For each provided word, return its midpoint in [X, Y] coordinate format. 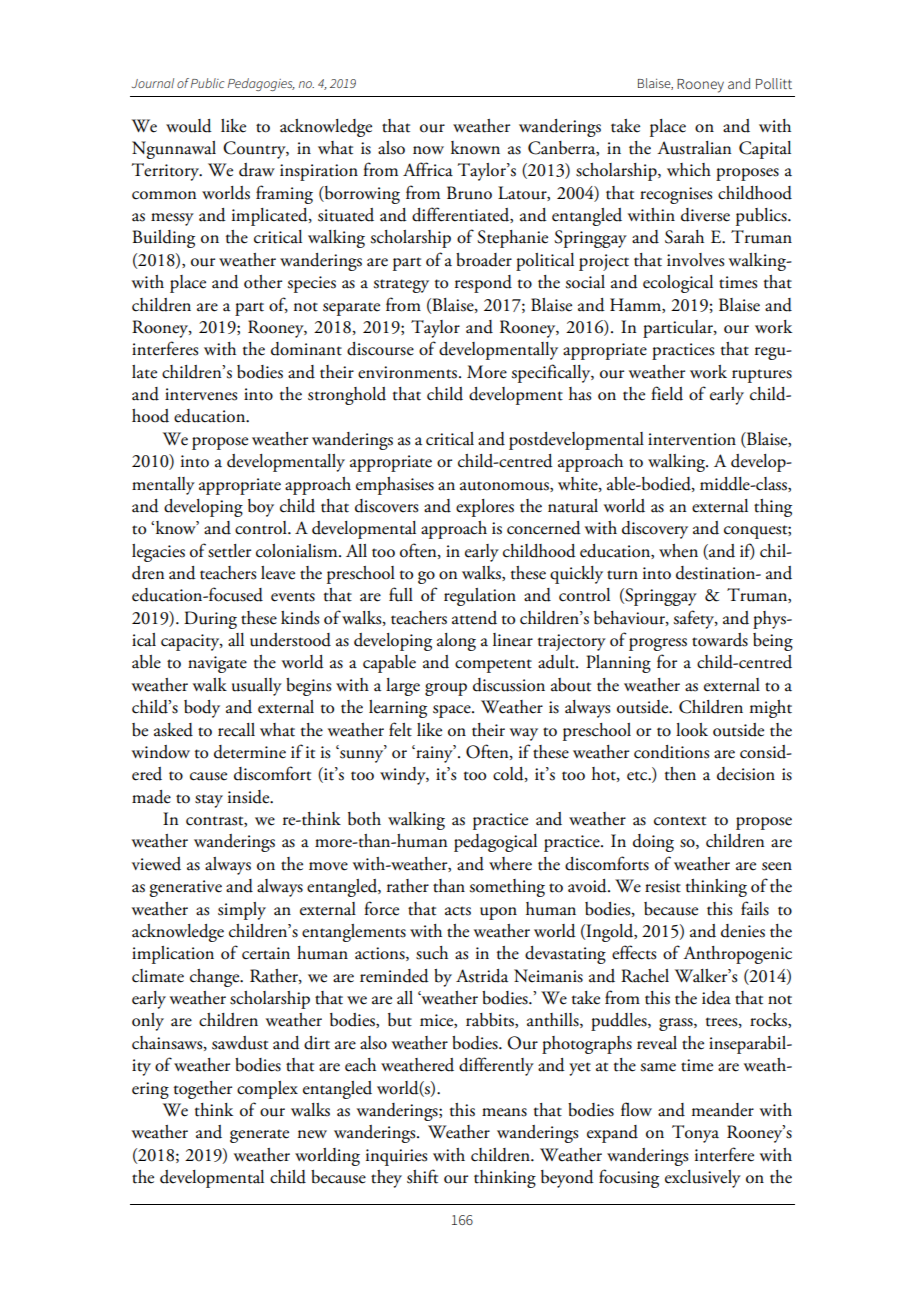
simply [242, 911]
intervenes [201, 394]
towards [720, 640]
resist [663, 886]
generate [259, 1136]
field [667, 393]
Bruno [469, 193]
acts [458, 911]
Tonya [695, 1134]
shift [422, 1176]
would [189, 126]
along [456, 642]
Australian [694, 148]
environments [409, 372]
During [210, 620]
